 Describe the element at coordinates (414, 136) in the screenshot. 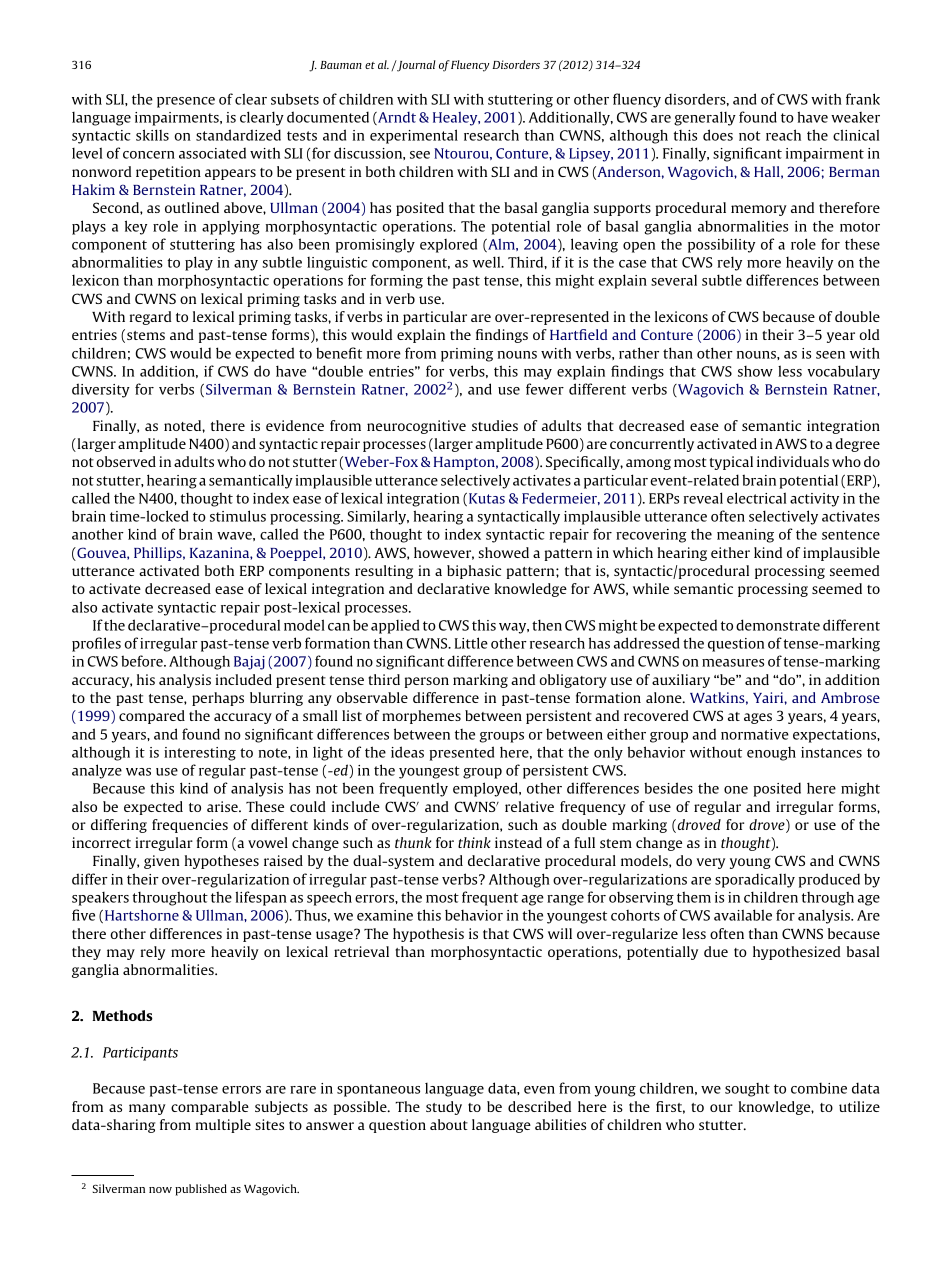

I see `experimental` at that location.
